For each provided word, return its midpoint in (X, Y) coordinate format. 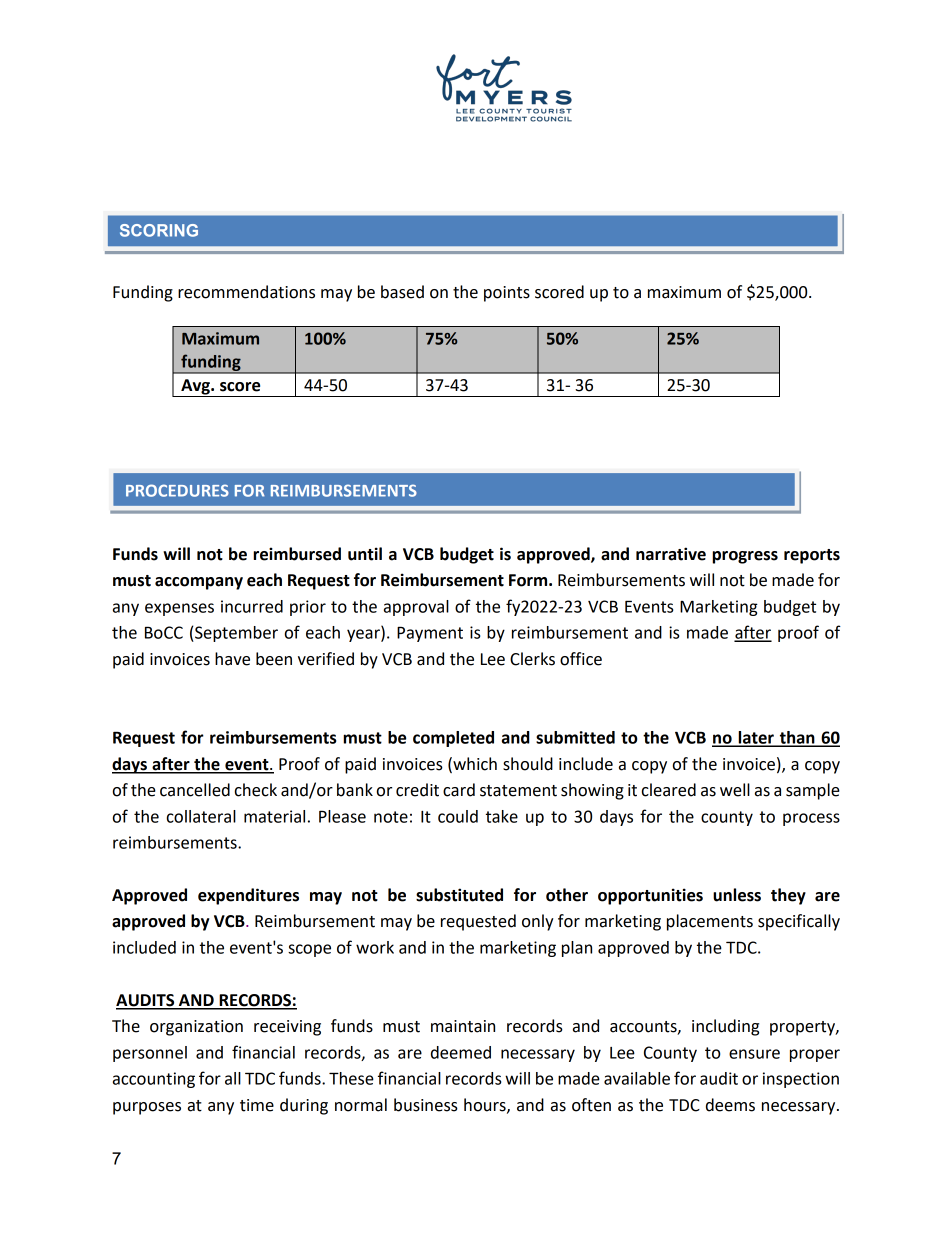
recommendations (246, 292)
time (257, 1105)
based (402, 292)
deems (730, 1105)
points (507, 294)
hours (486, 1105)
